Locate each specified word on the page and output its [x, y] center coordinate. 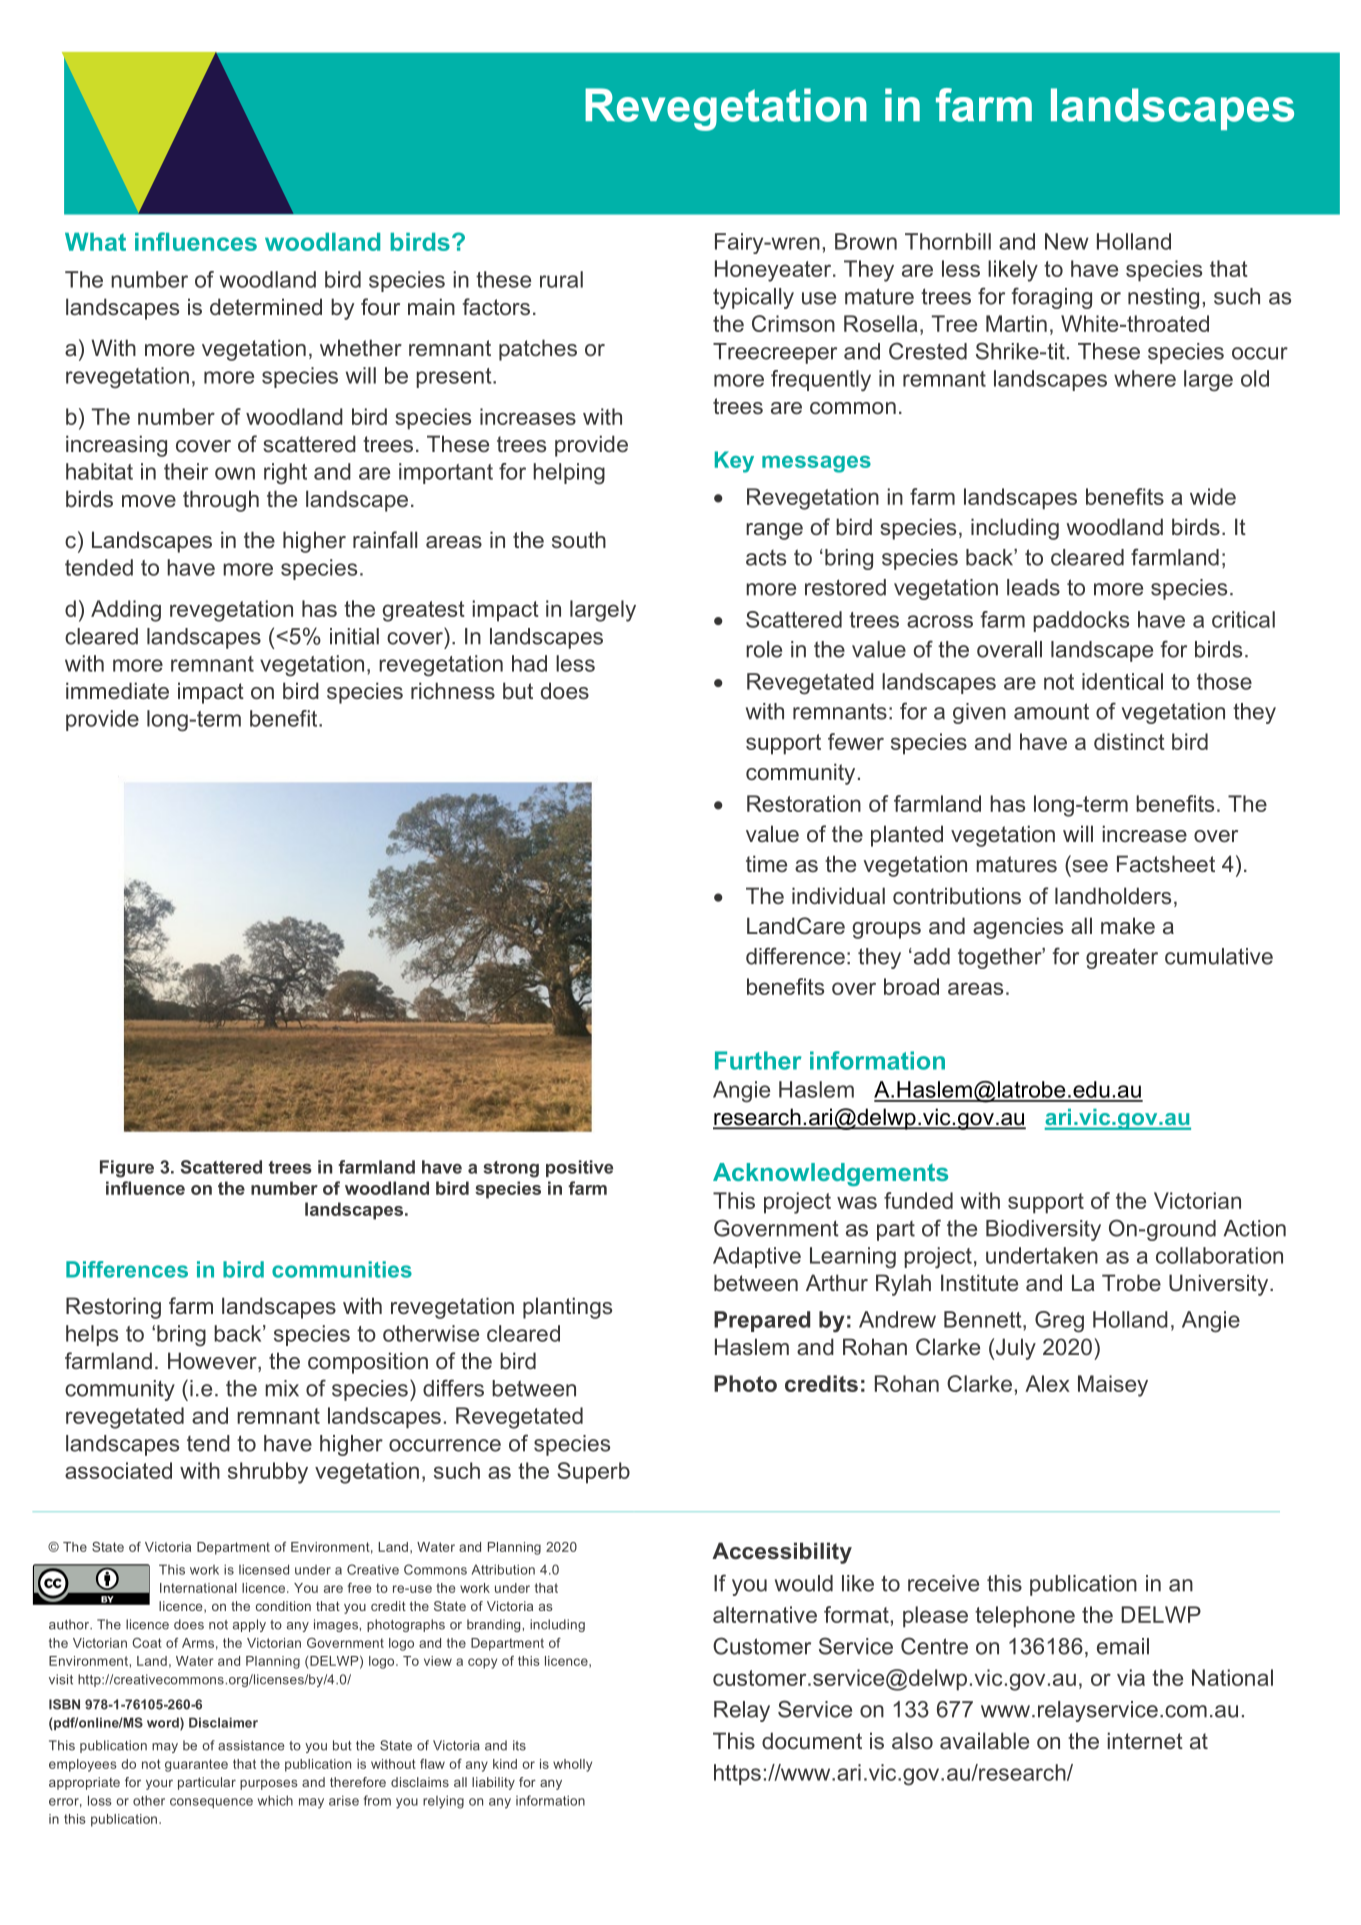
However [213, 1362]
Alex [1047, 1383]
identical [1122, 681]
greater [1122, 958]
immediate [117, 691]
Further [758, 1060]
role [764, 649]
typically [753, 298]
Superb [593, 1473]
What [95, 242]
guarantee [196, 1765]
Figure [127, 1169]
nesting [1163, 298]
